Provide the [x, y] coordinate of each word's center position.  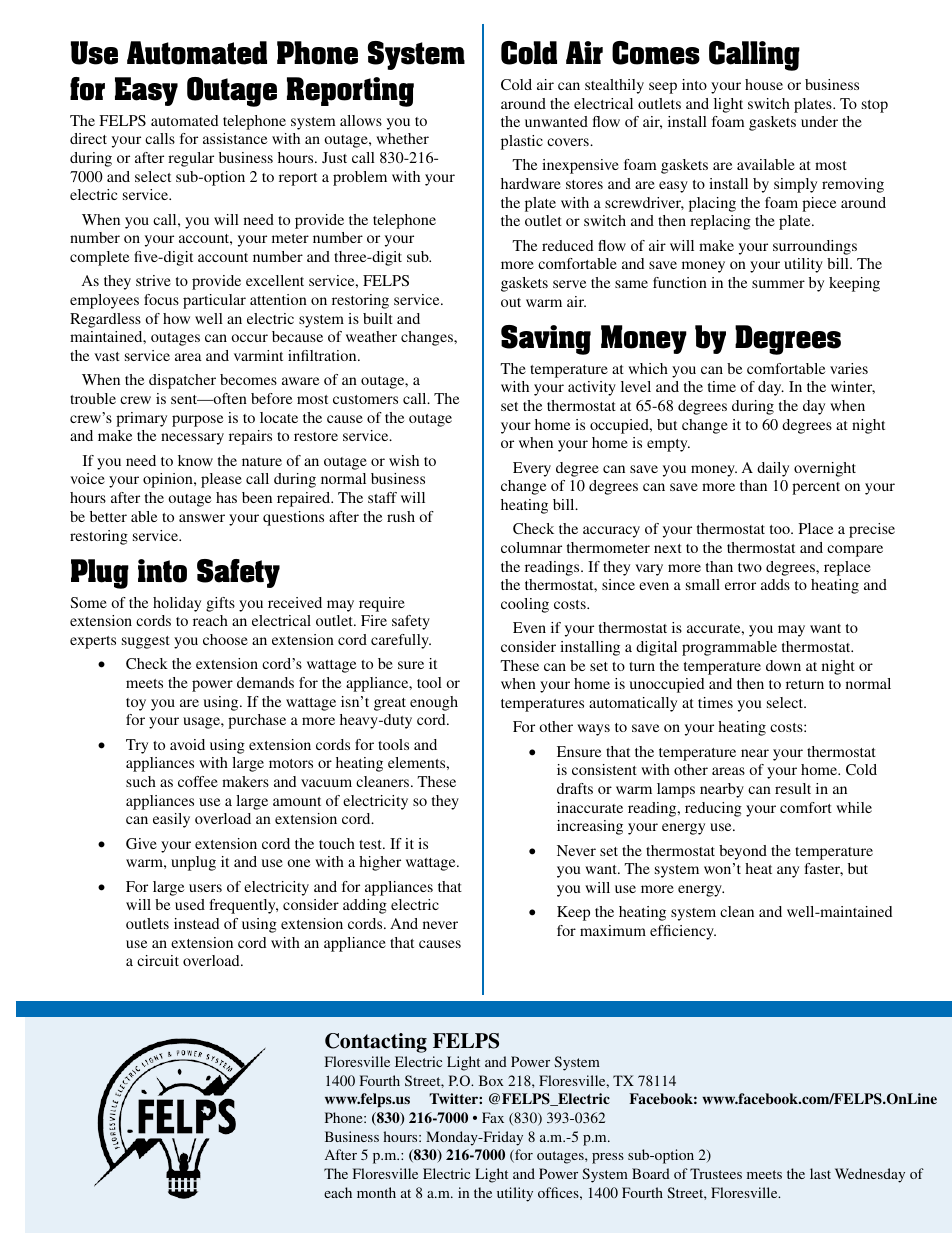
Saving [546, 340]
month [376, 1192]
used [190, 904]
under [819, 121]
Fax [493, 1117]
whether [402, 138]
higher [380, 863]
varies [849, 368]
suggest [146, 642]
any [788, 872]
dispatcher [182, 381]
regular [191, 159]
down [783, 665]
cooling [525, 605]
